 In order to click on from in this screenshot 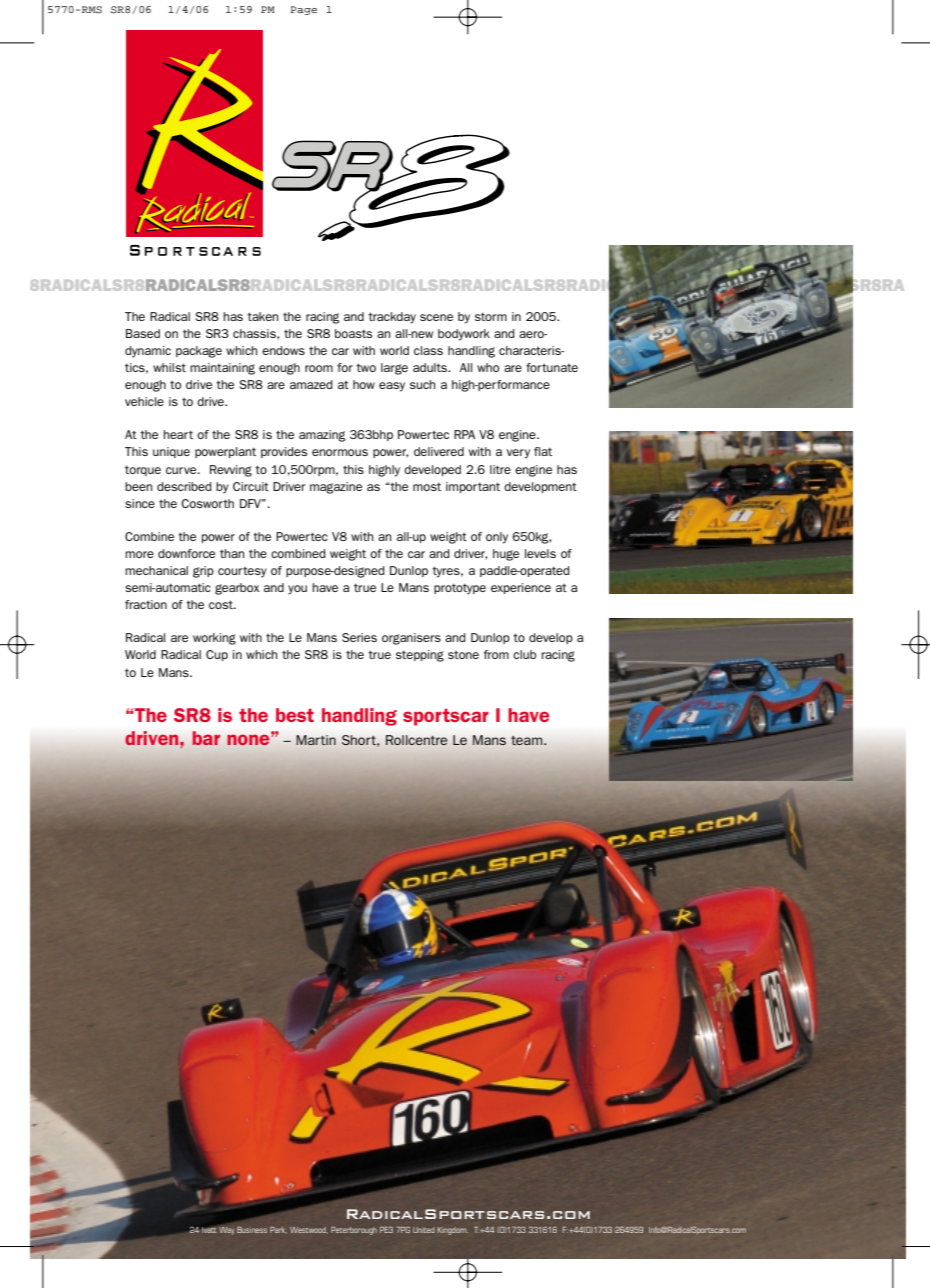, I will do `click(496, 654)`.
